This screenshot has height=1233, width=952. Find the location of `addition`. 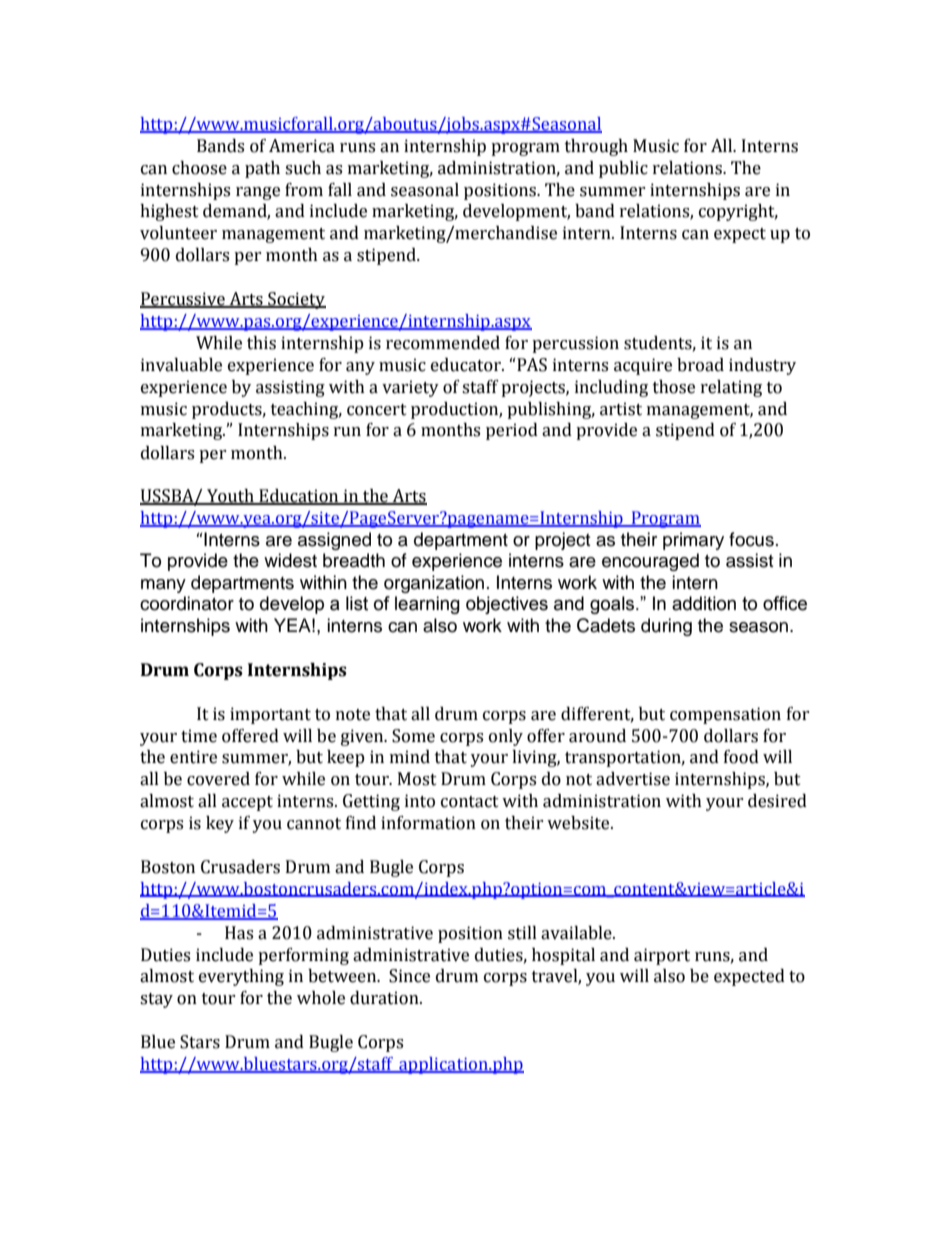

addition is located at coordinates (704, 603).
